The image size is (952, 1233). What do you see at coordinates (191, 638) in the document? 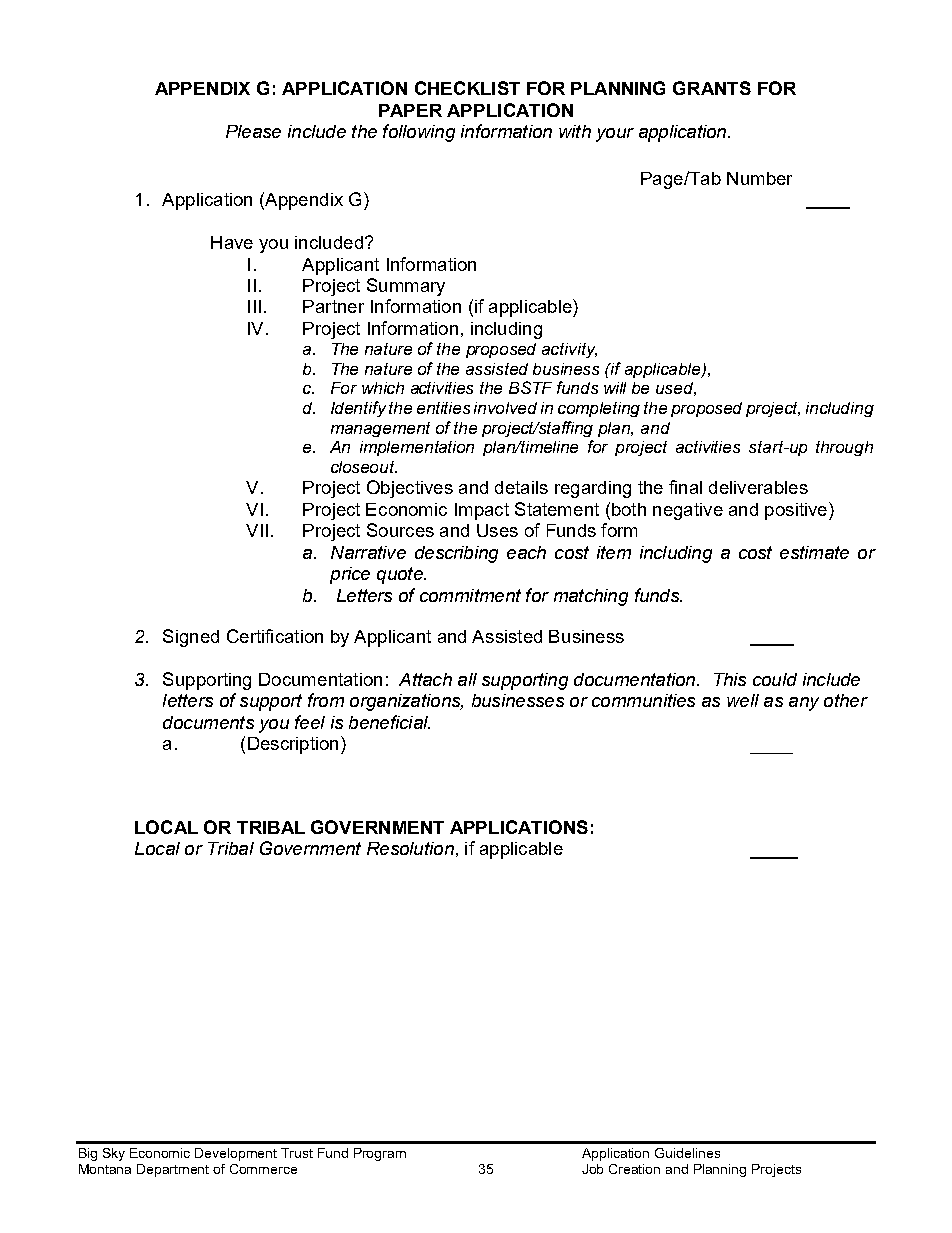
I see `Signed` at bounding box center [191, 638].
